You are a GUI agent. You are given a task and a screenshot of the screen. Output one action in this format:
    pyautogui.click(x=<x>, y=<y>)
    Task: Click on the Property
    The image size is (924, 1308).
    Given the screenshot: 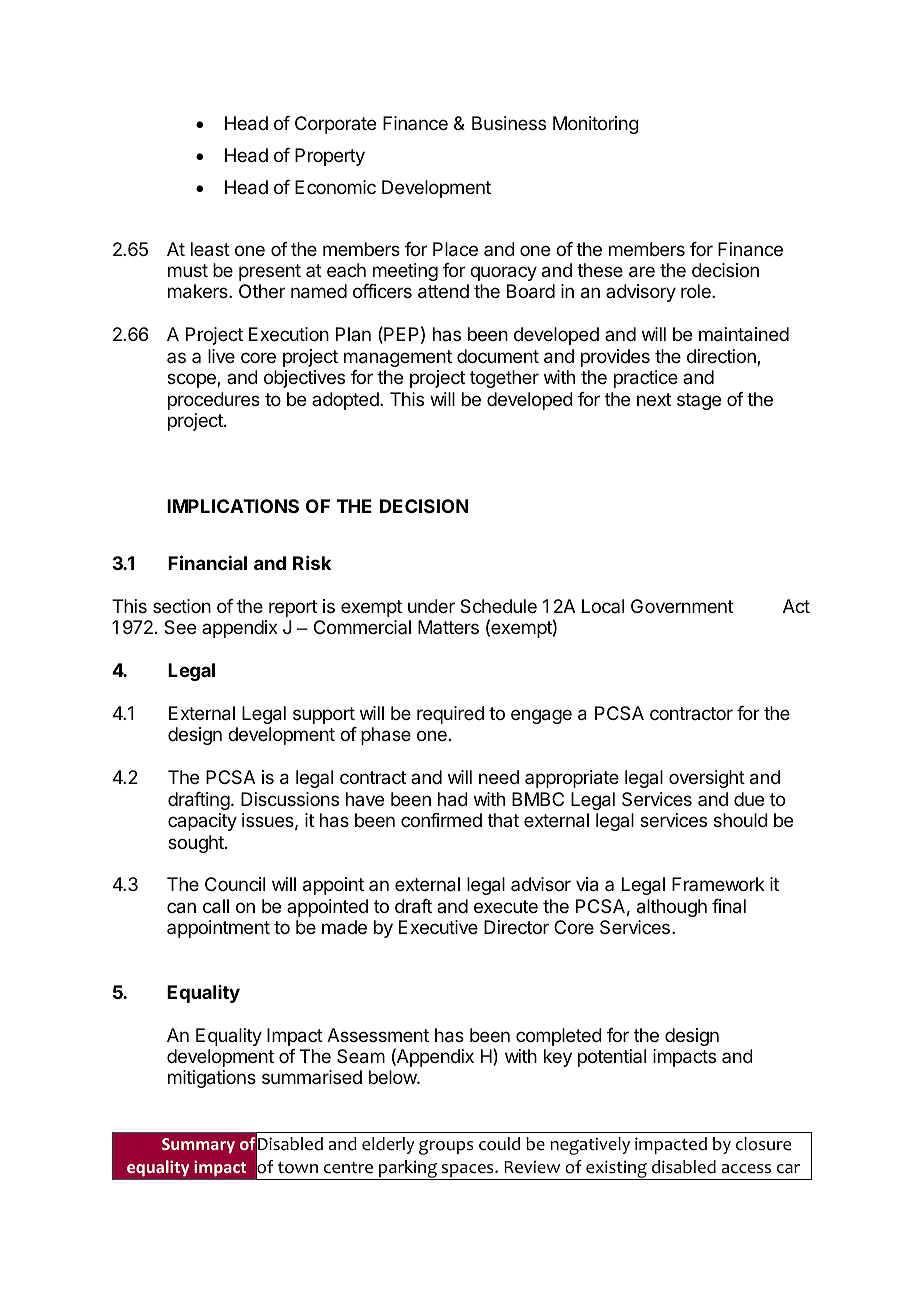 What is the action you would take?
    pyautogui.click(x=330, y=157)
